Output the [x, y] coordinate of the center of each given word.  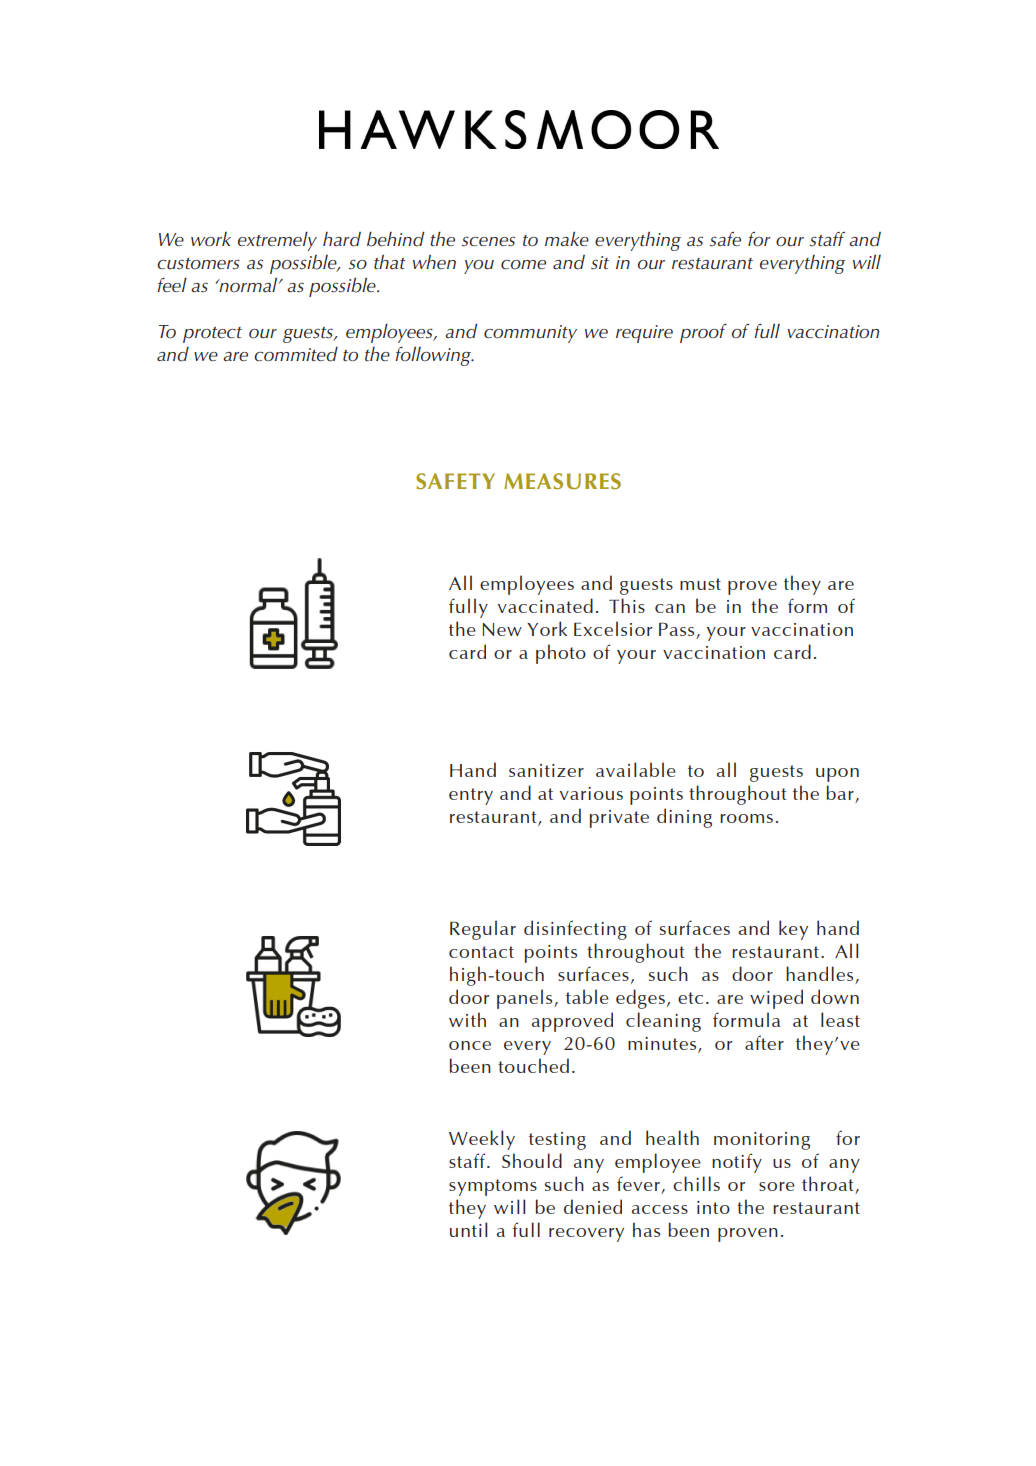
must [700, 584]
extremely [277, 241]
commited [296, 354]
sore [777, 1186]
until [468, 1229]
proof [703, 333]
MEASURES [562, 481]
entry [471, 796]
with [467, 1019]
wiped [776, 999]
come [523, 264]
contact [481, 952]
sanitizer [546, 770]
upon [837, 775]
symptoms [493, 1187]
